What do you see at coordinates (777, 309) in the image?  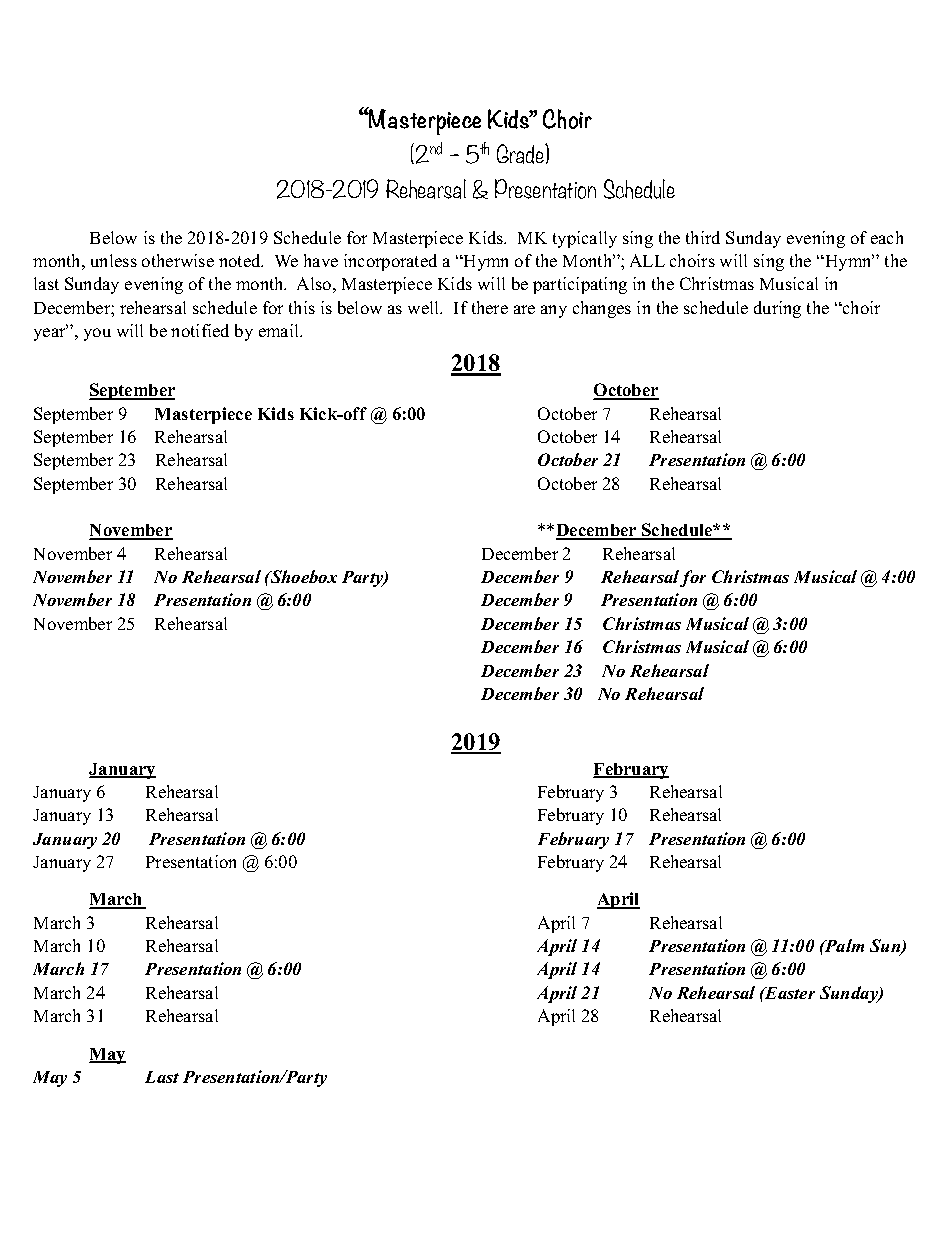 I see `during` at bounding box center [777, 309].
